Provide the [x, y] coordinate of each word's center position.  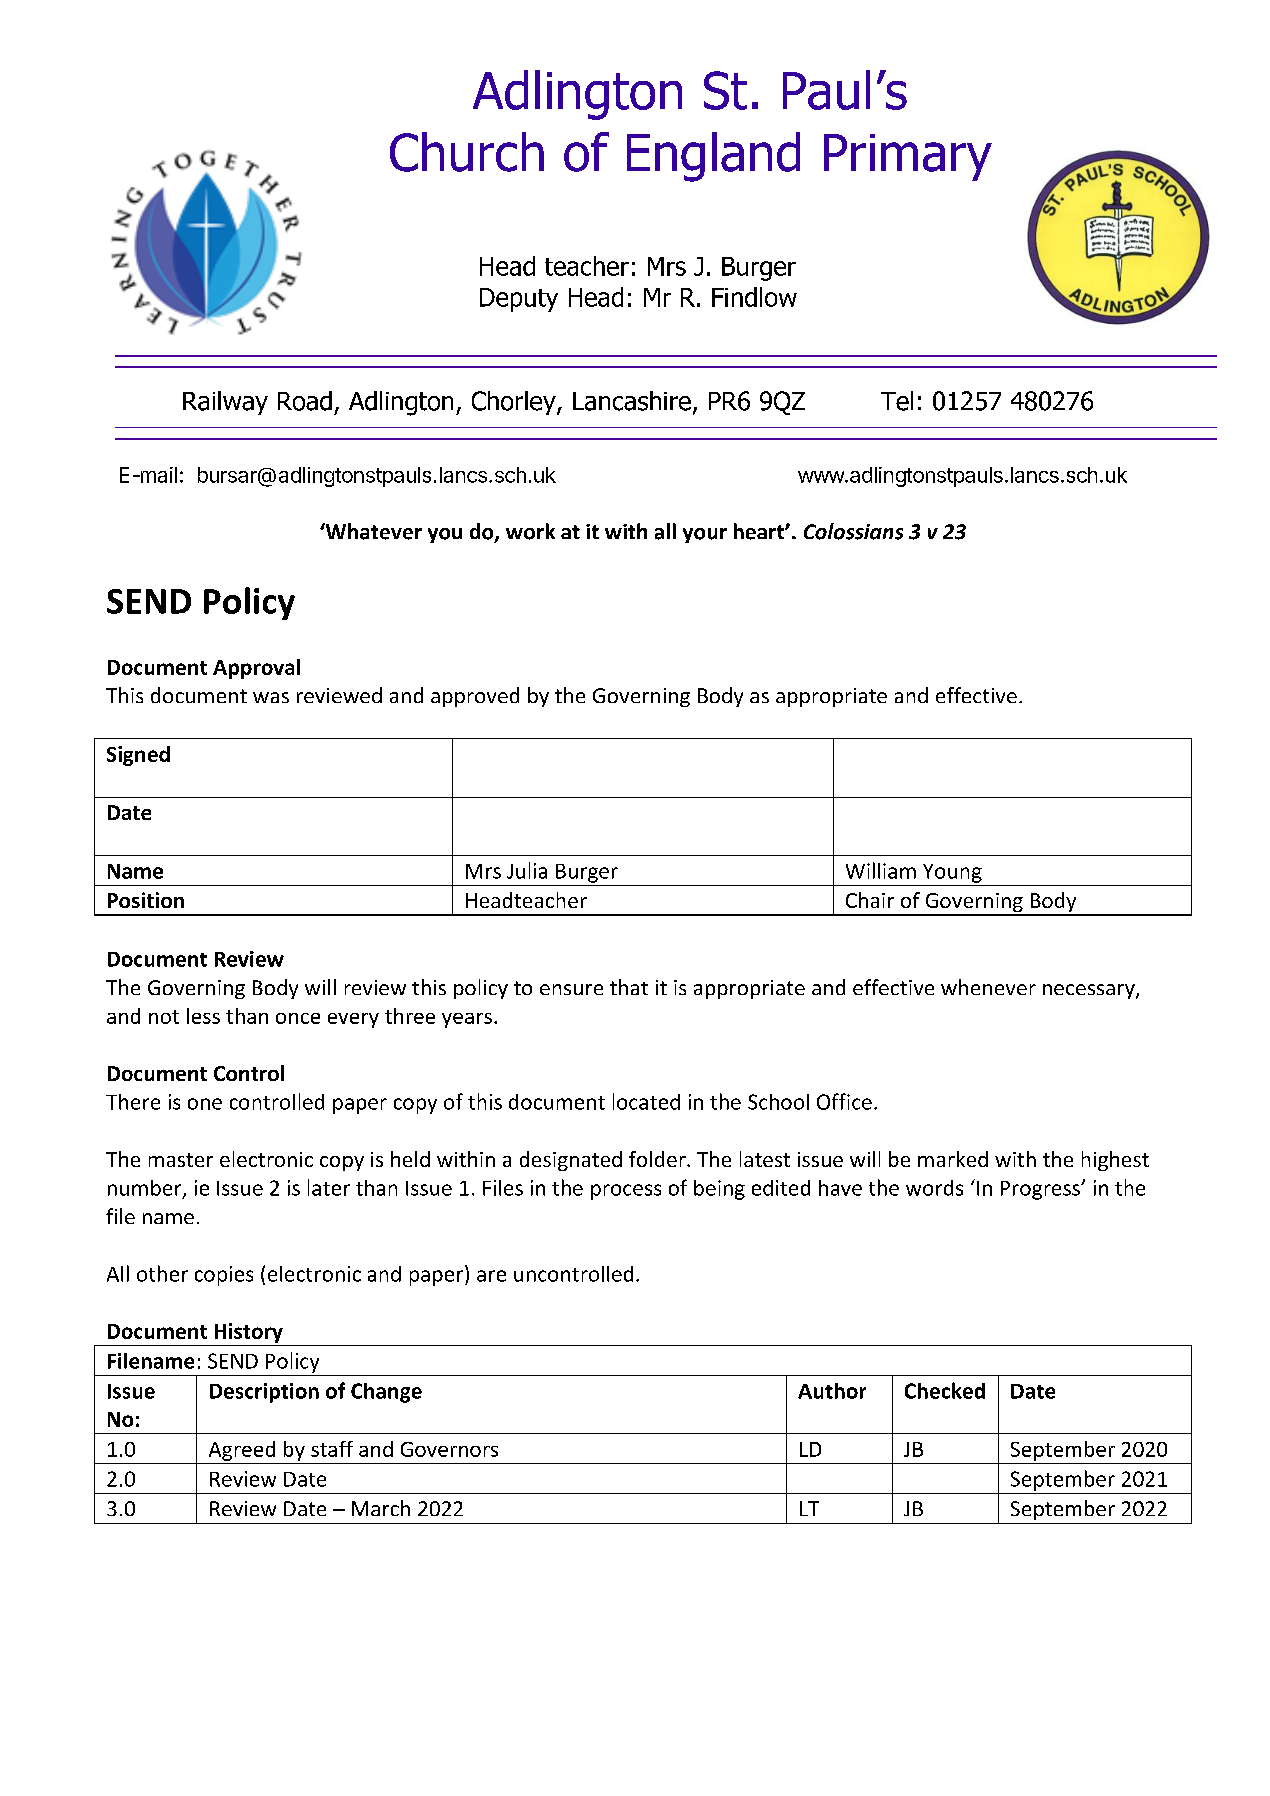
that [629, 987]
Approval [256, 669]
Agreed [242, 1451]
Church [467, 152]
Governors [449, 1449]
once [298, 1018]
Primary [908, 157]
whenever [988, 987]
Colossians [853, 531]
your [705, 535]
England [713, 157]
